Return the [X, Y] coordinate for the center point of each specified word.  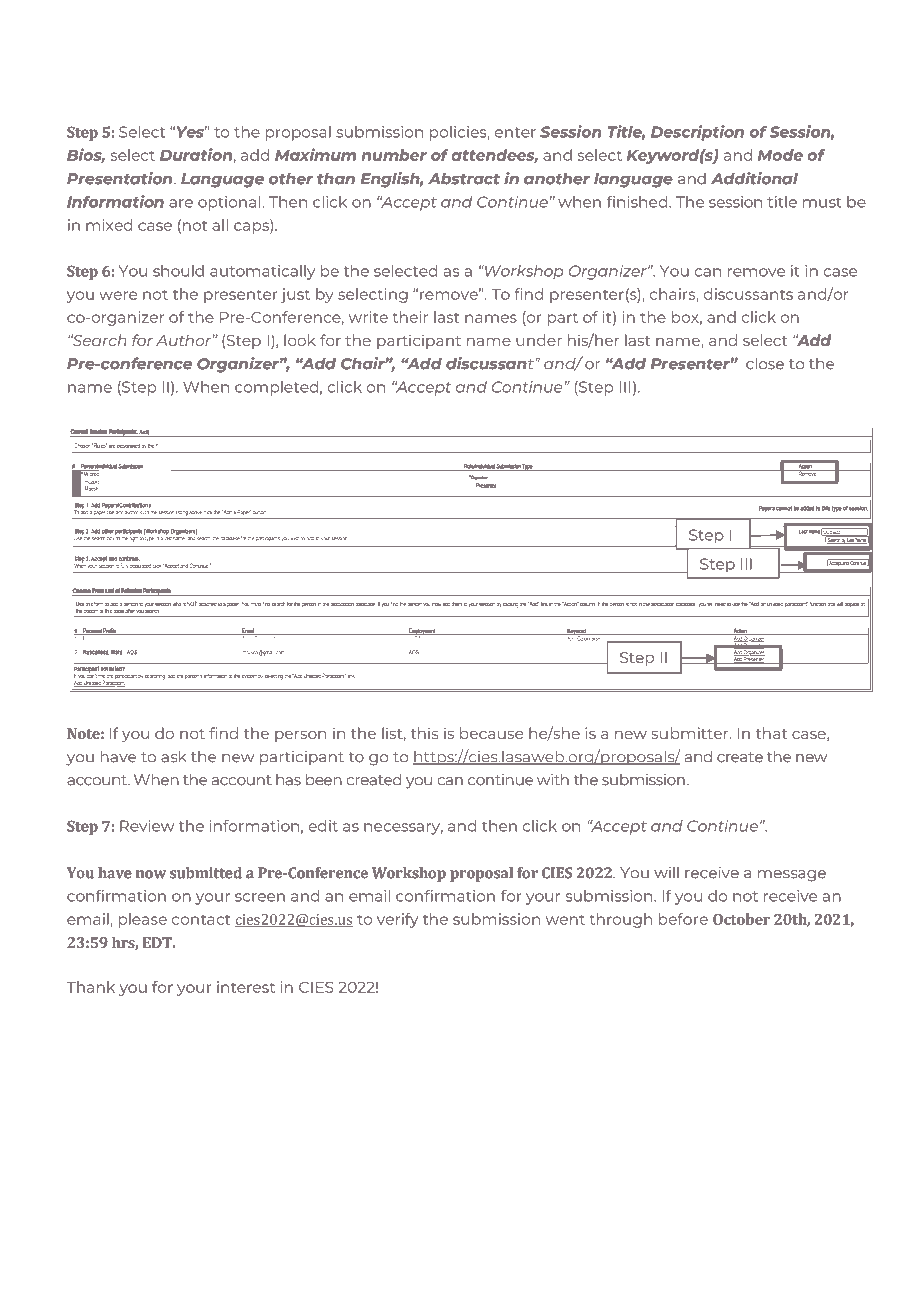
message [792, 876]
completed [276, 388]
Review [147, 826]
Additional [754, 178]
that [771, 733]
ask [173, 756]
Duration [196, 154]
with [553, 779]
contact [201, 920]
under [539, 340]
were [118, 295]
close [765, 363]
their [410, 317]
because [491, 733]
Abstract [464, 178]
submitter [691, 733]
